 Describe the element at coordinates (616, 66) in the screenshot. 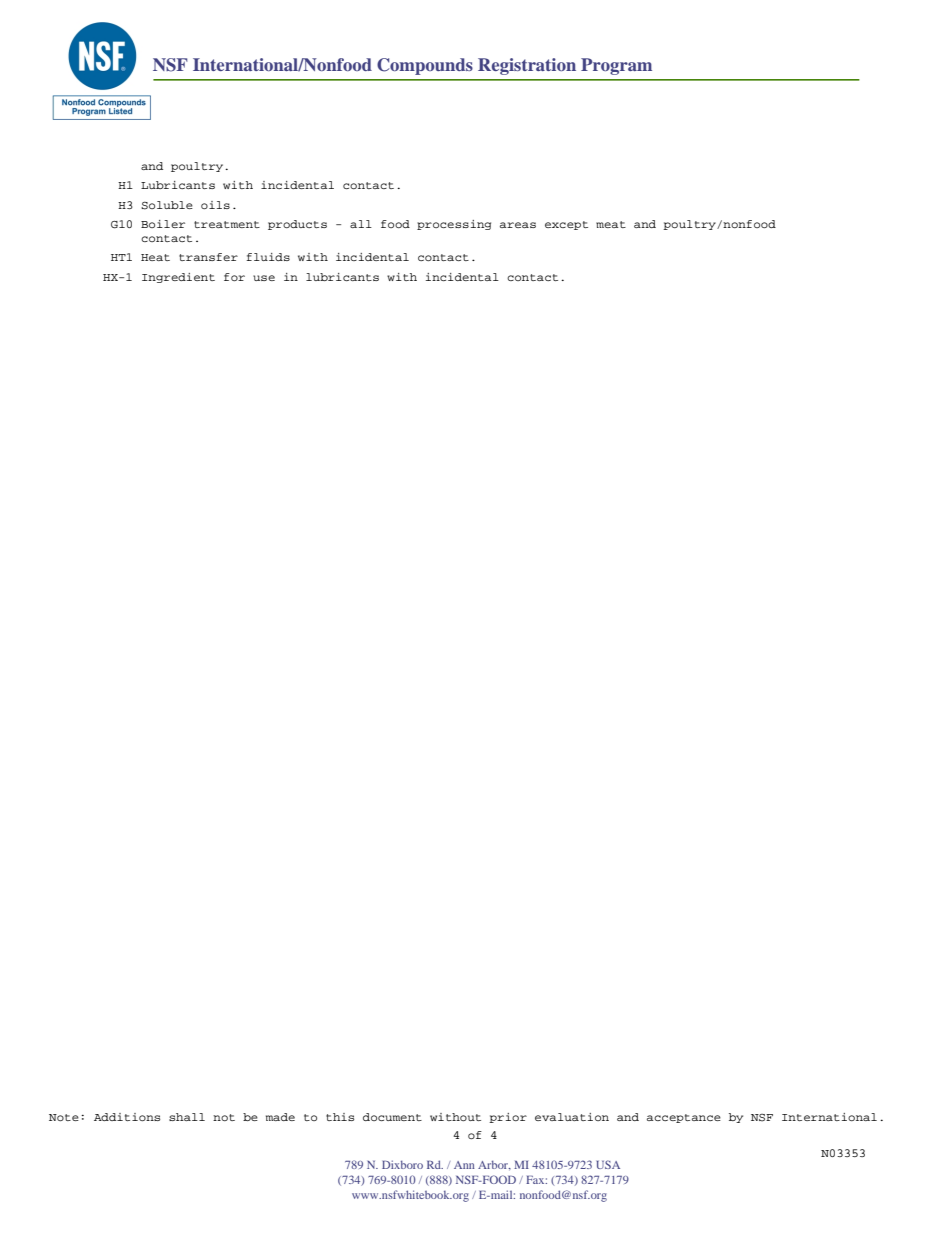

I see `Program` at that location.
